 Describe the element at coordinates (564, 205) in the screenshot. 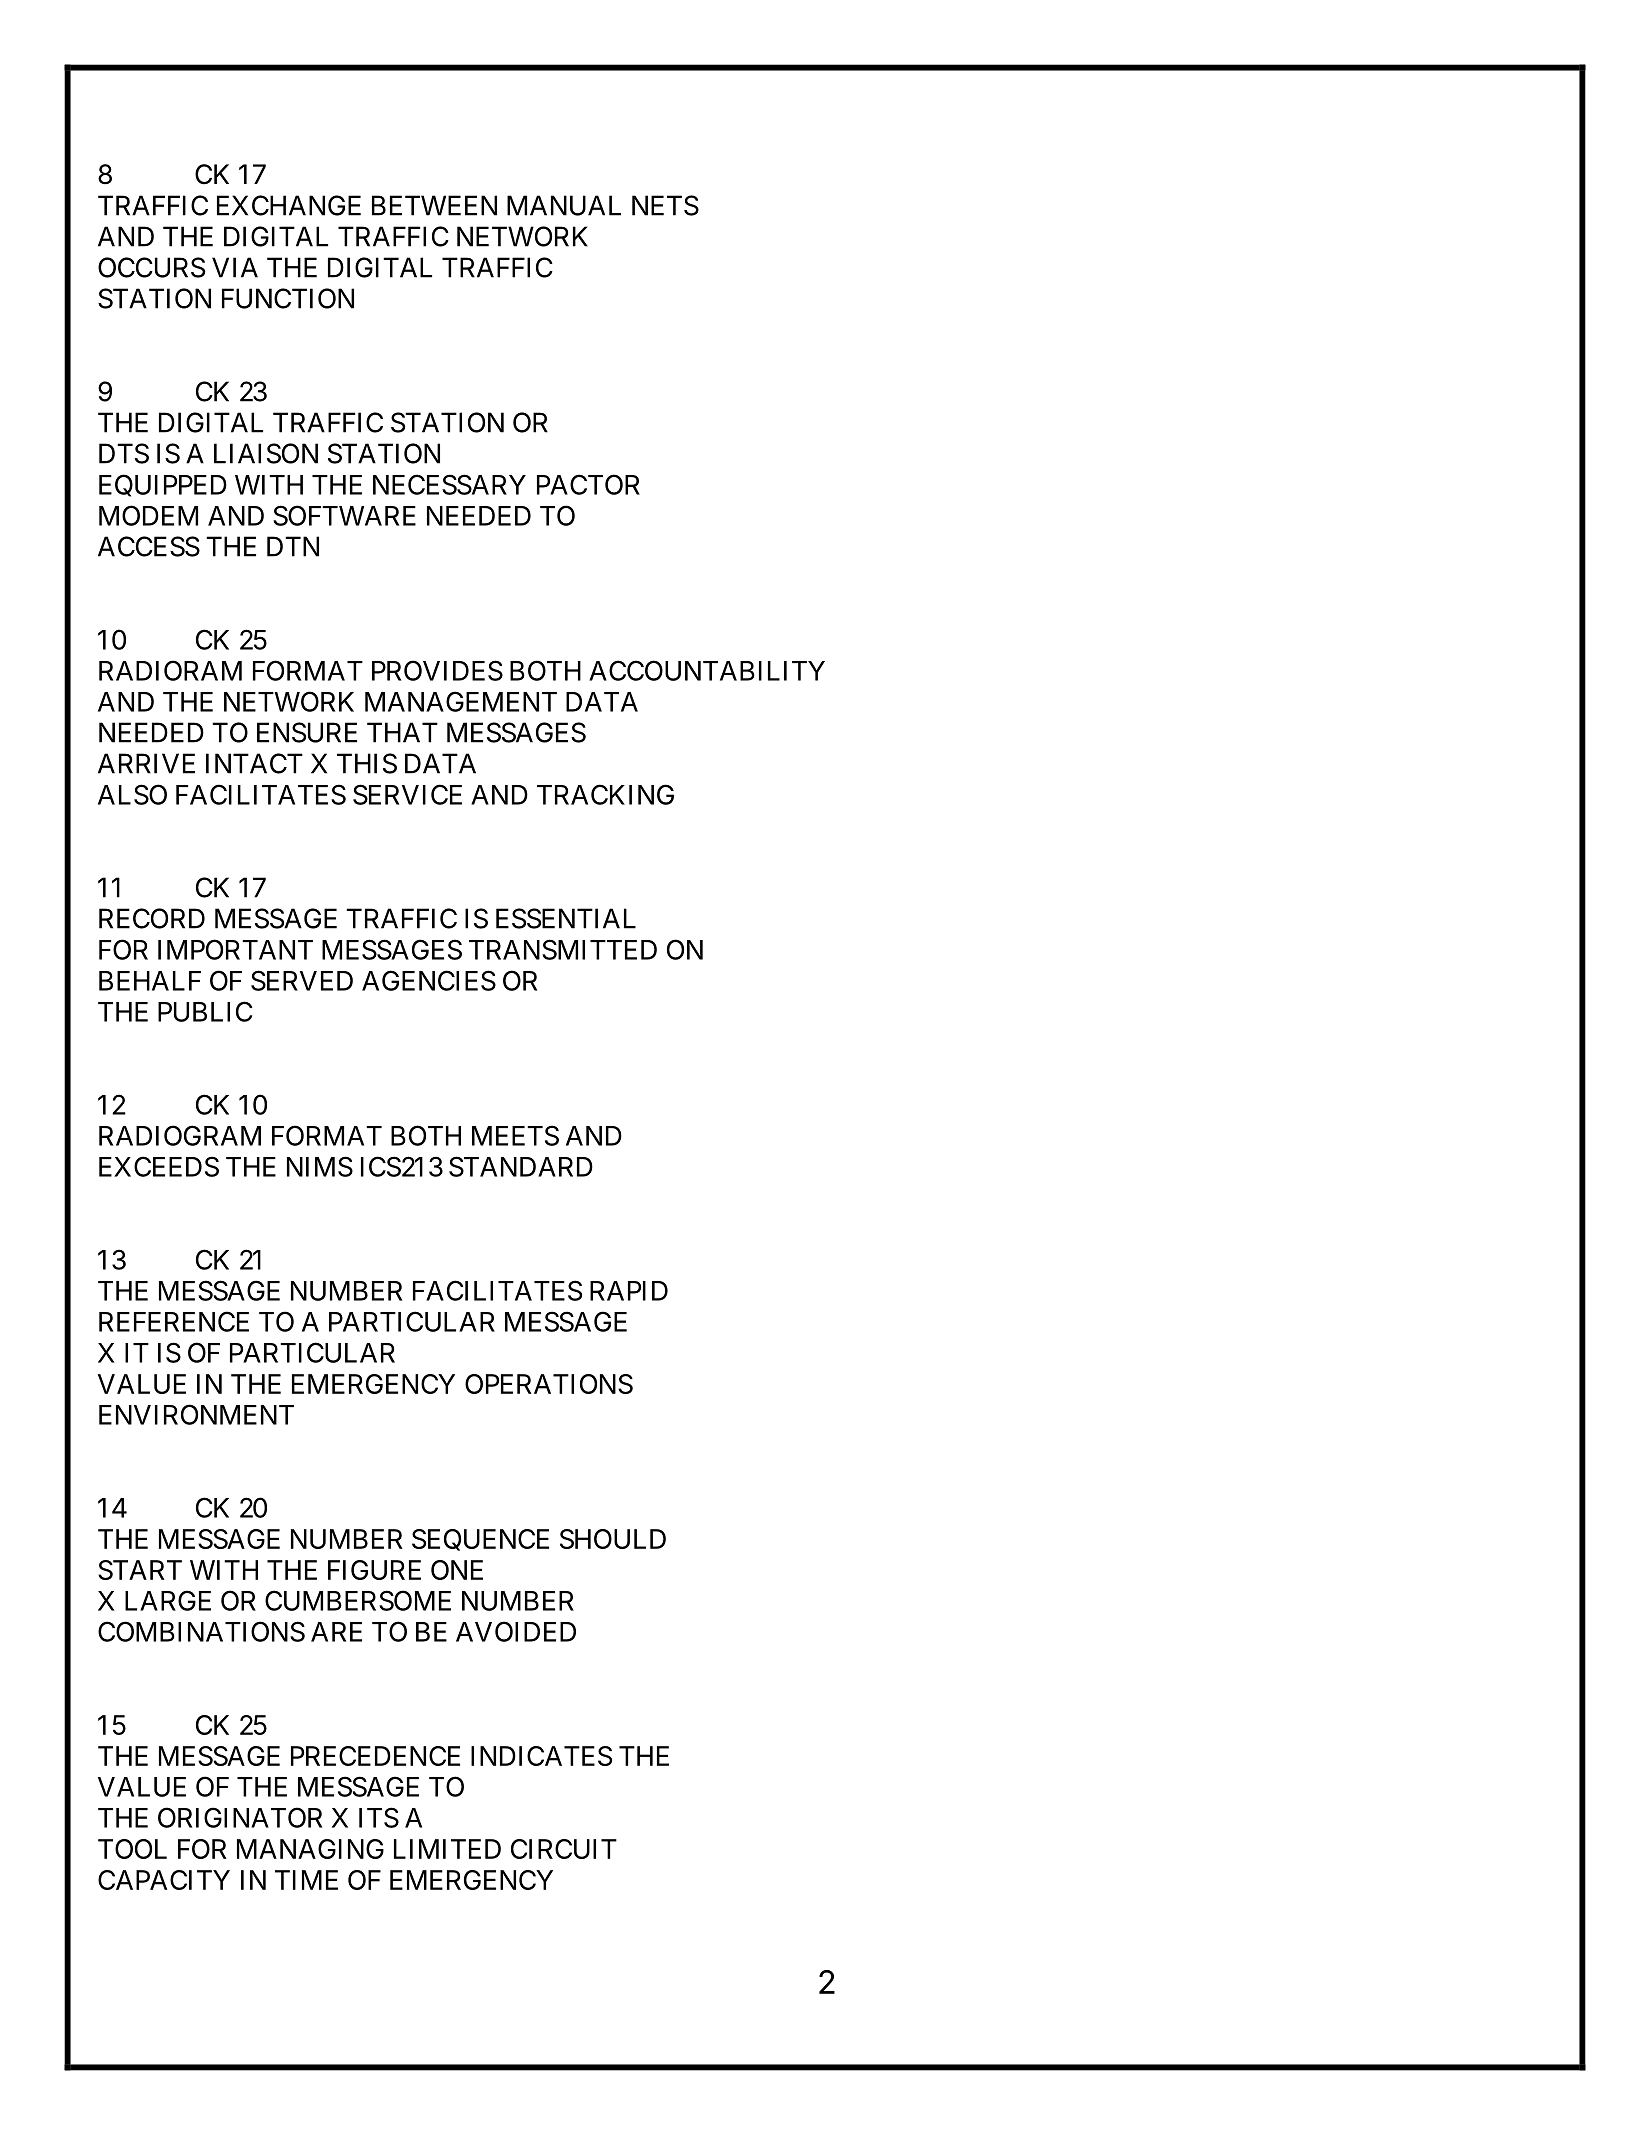

I see `MANUAL` at that location.
